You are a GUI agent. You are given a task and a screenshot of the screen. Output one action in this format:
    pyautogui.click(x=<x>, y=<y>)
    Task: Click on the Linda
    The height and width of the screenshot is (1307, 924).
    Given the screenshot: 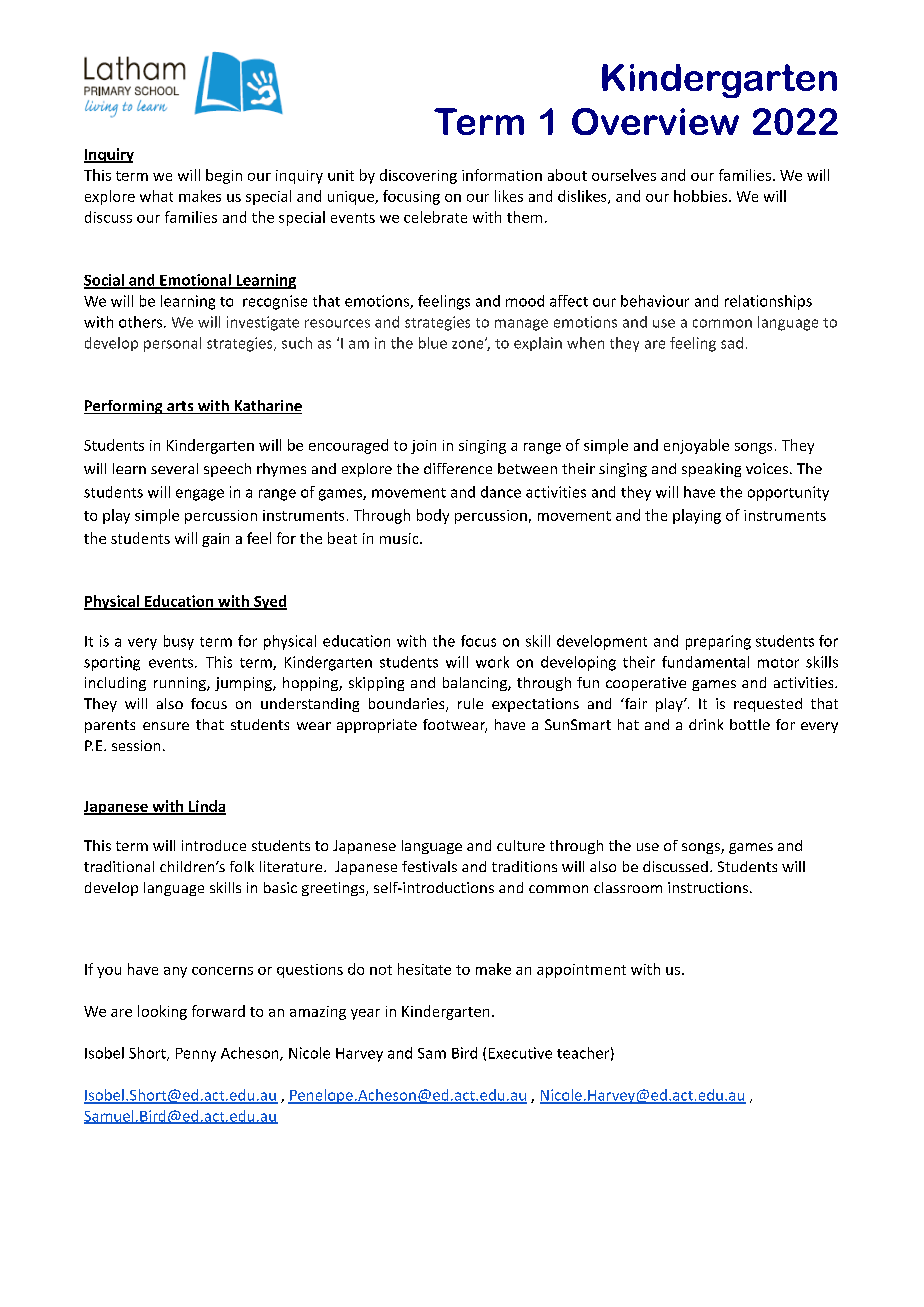 What is the action you would take?
    pyautogui.click(x=206, y=807)
